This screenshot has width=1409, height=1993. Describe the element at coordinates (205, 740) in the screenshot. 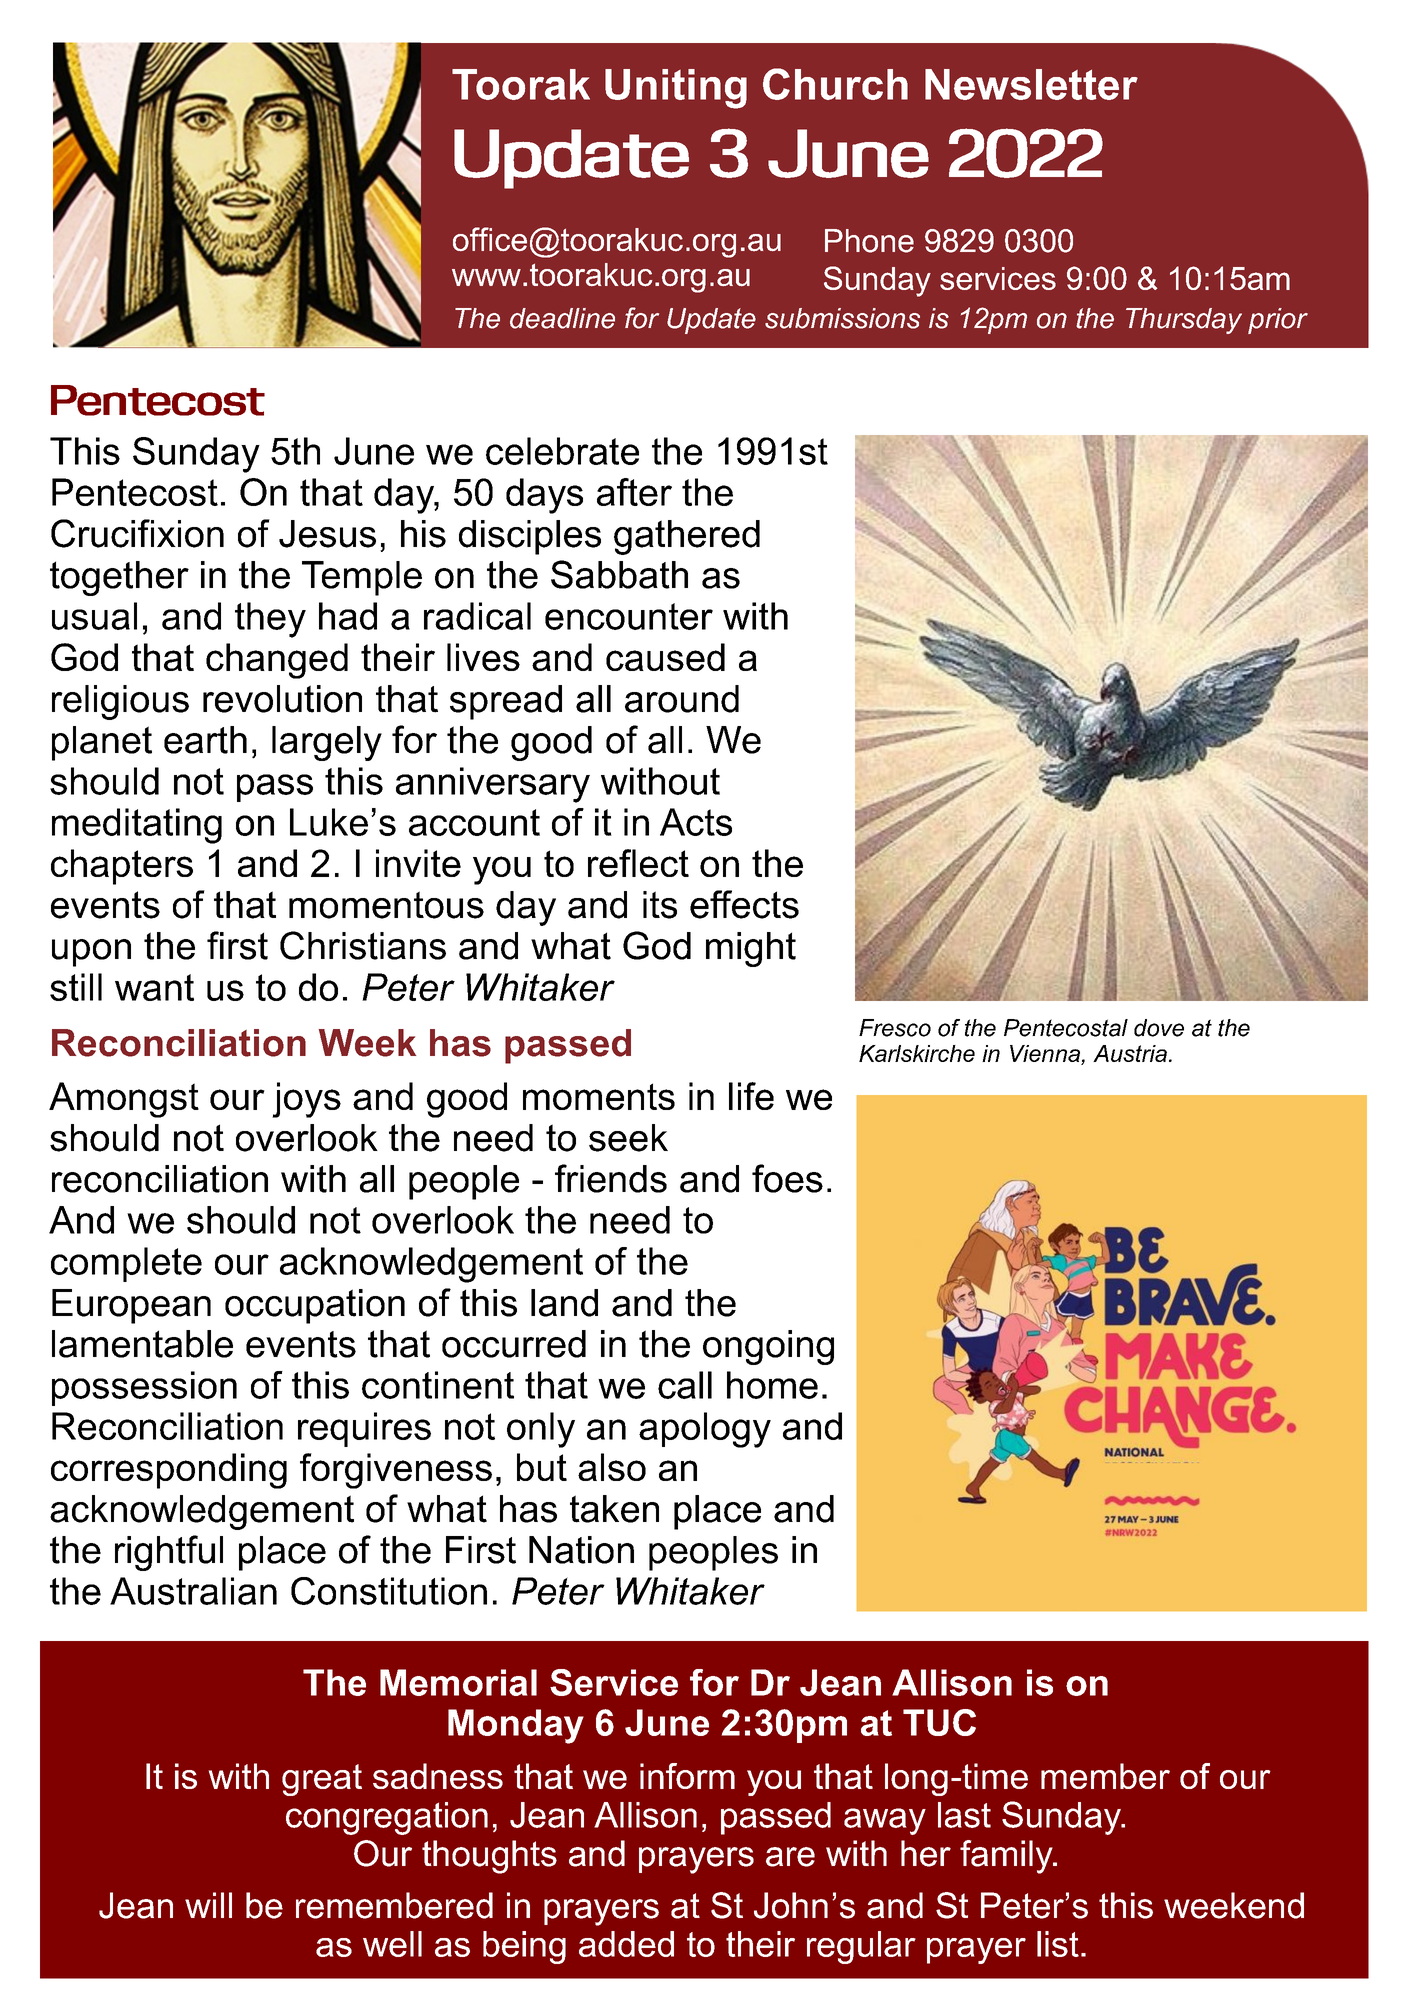

I see `earth` at that location.
